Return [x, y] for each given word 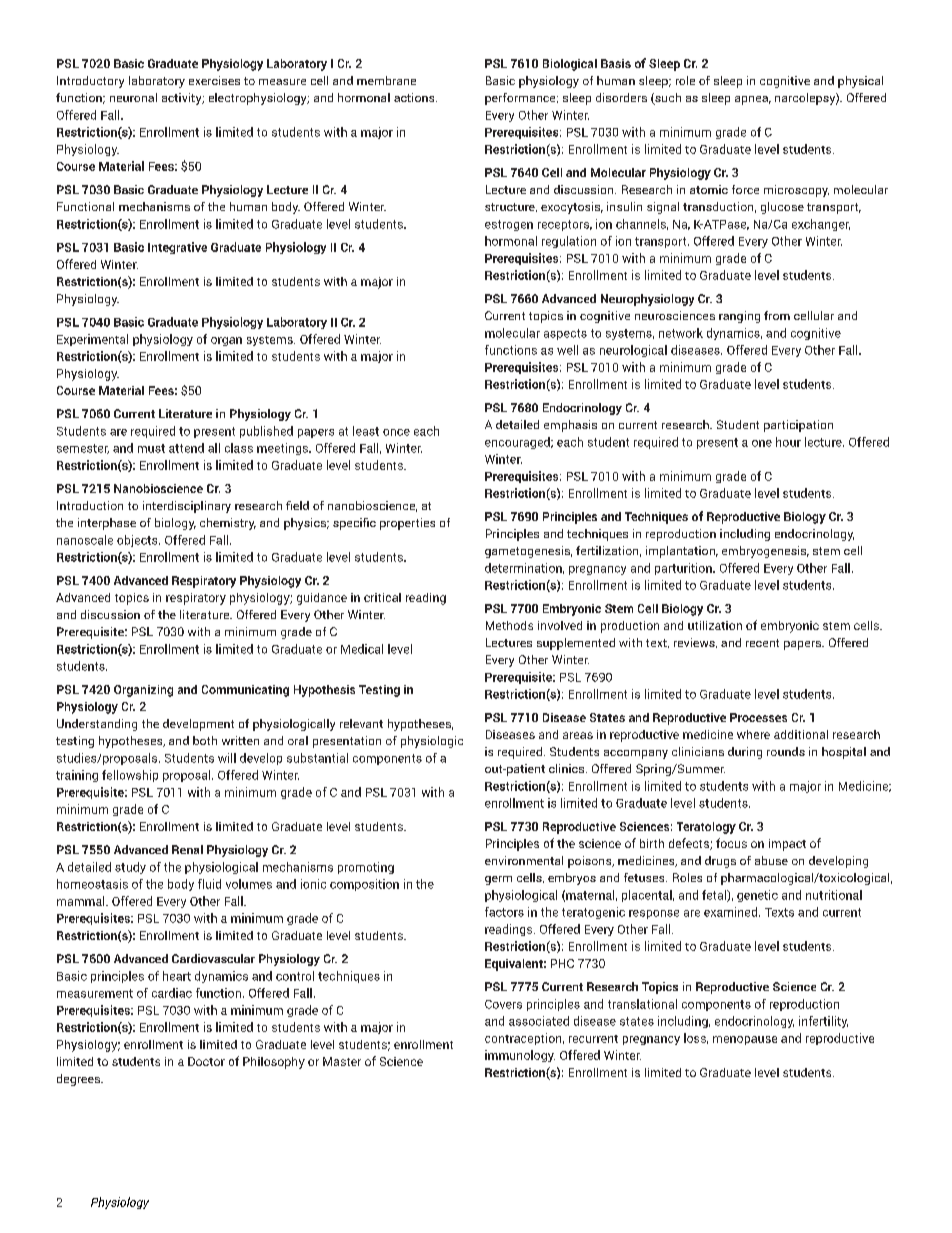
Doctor [206, 1061]
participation [798, 426]
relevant [361, 723]
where [753, 734]
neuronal [133, 97]
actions [415, 97]
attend [186, 448]
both [205, 740]
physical [860, 82]
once [396, 432]
